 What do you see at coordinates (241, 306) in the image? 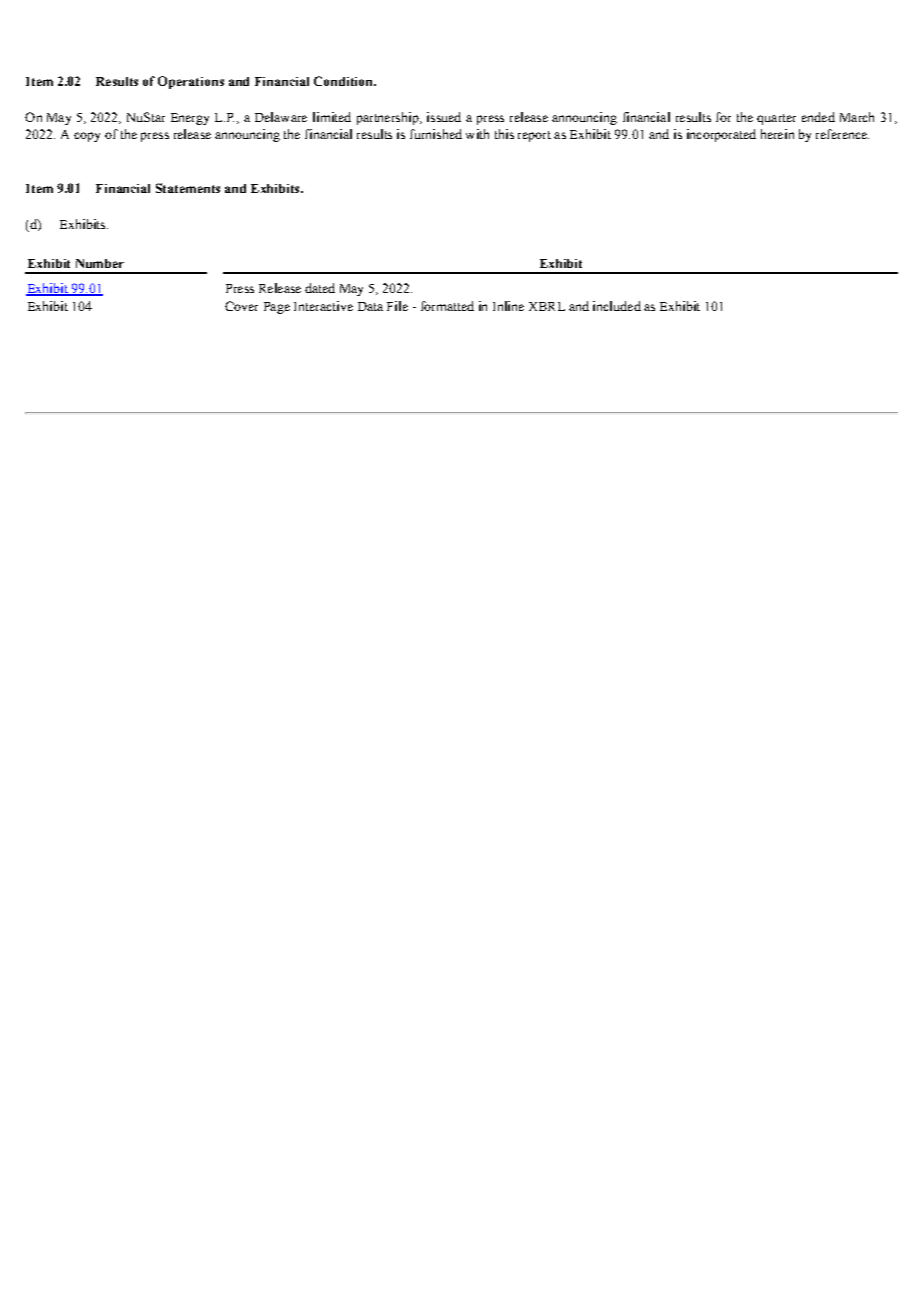
I see `Cover` at bounding box center [241, 306].
